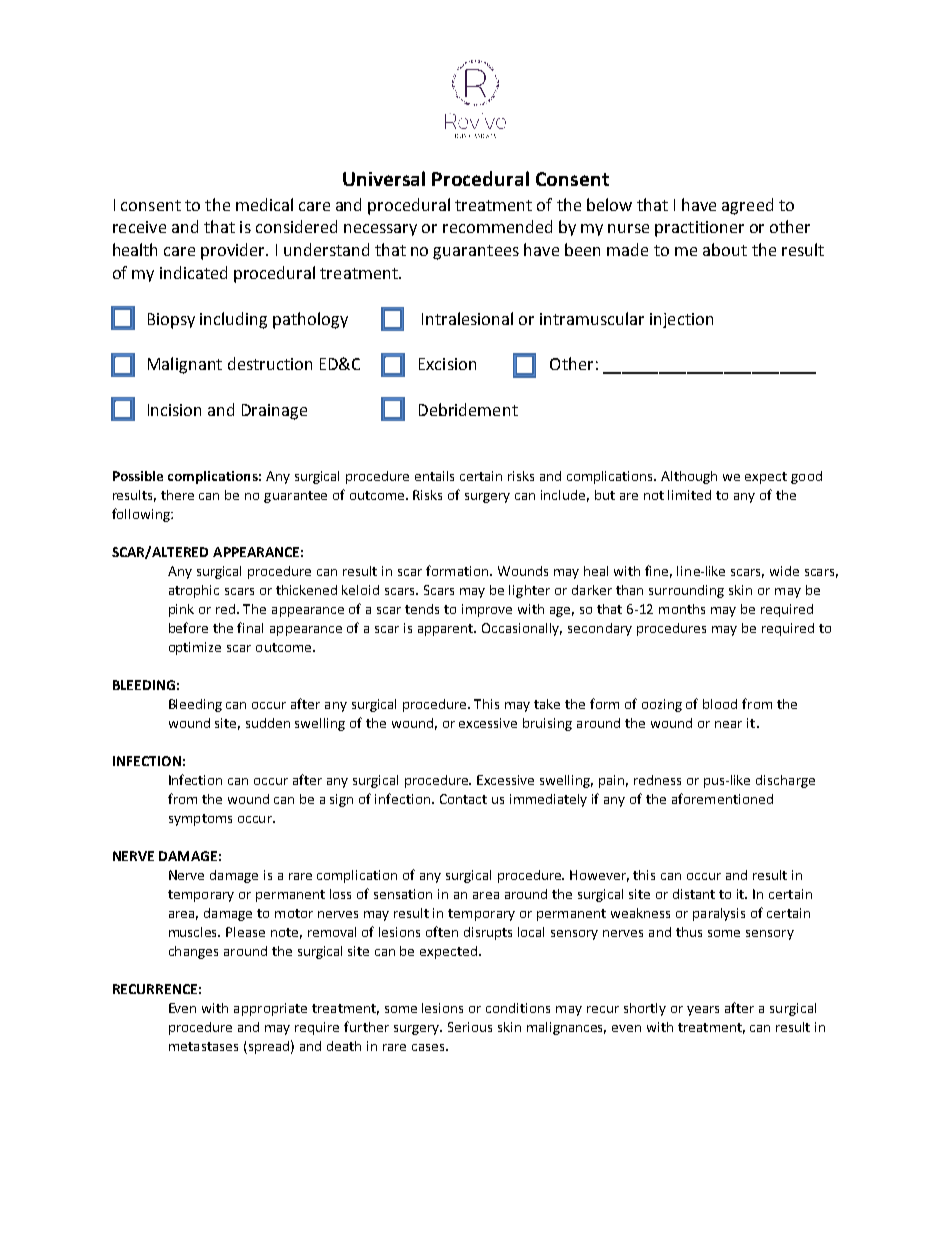  Describe the element at coordinates (682, 609) in the page. I see `months` at that location.
